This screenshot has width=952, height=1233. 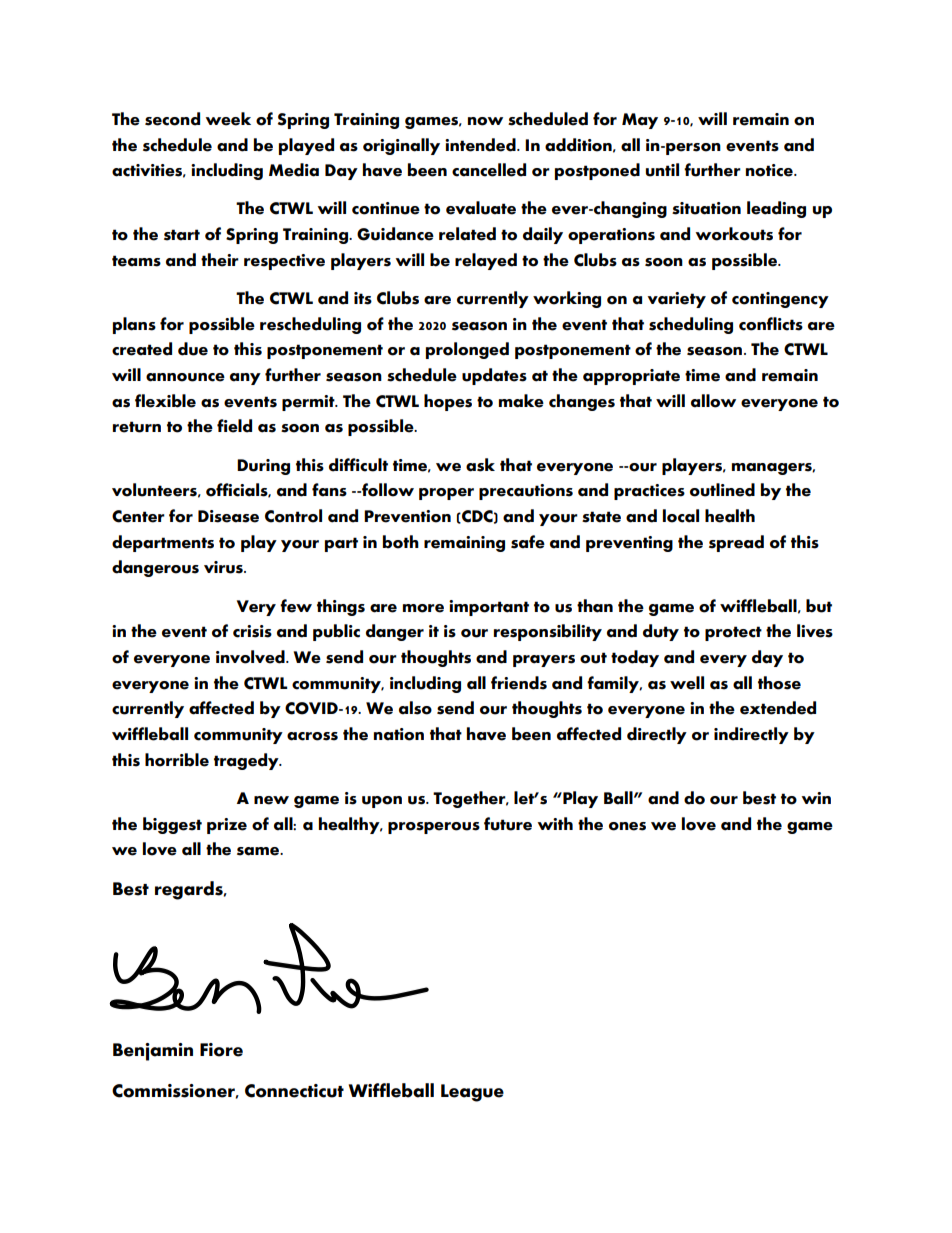 I want to click on intended, so click(x=481, y=145).
